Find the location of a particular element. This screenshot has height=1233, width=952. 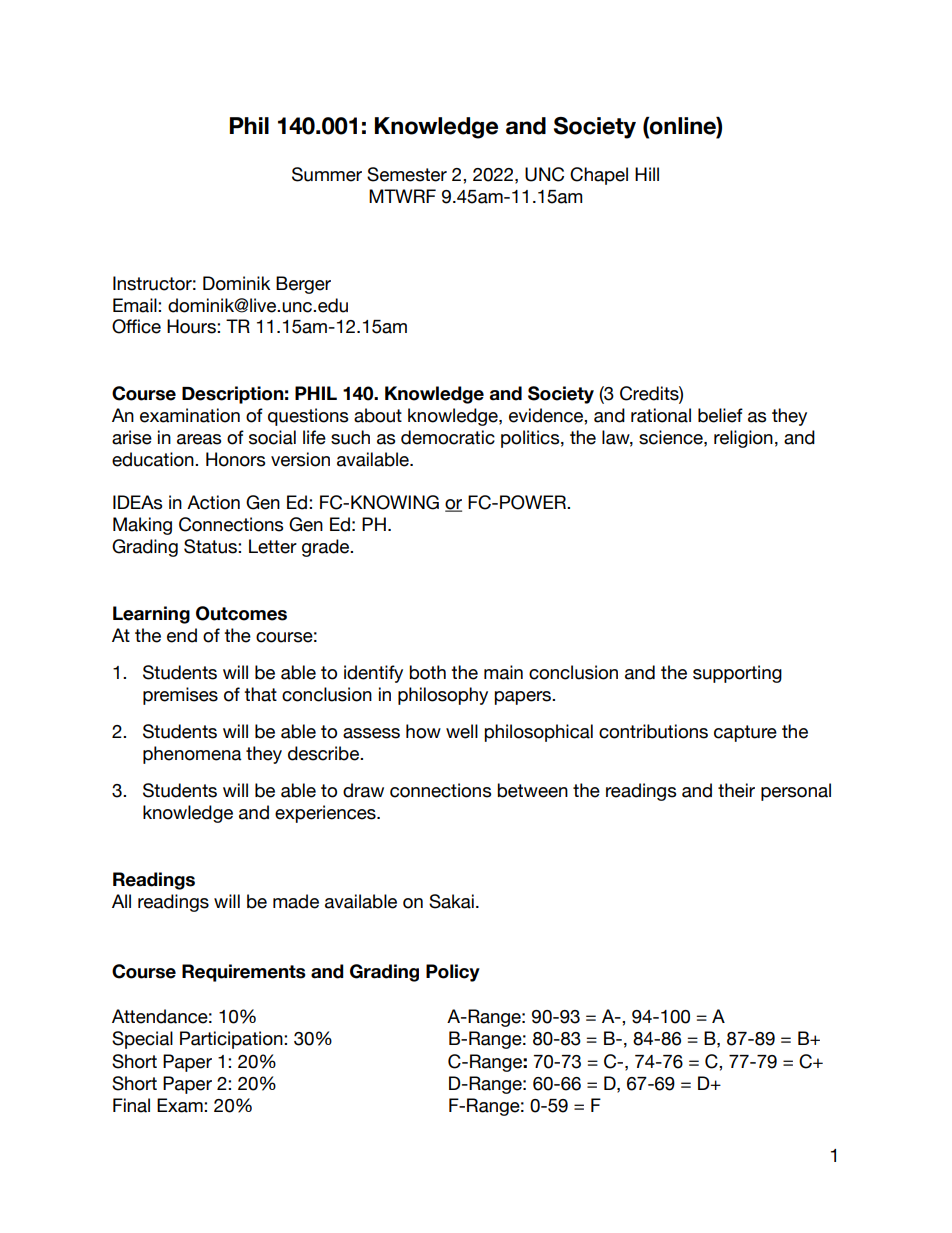

supporting is located at coordinates (737, 674).
